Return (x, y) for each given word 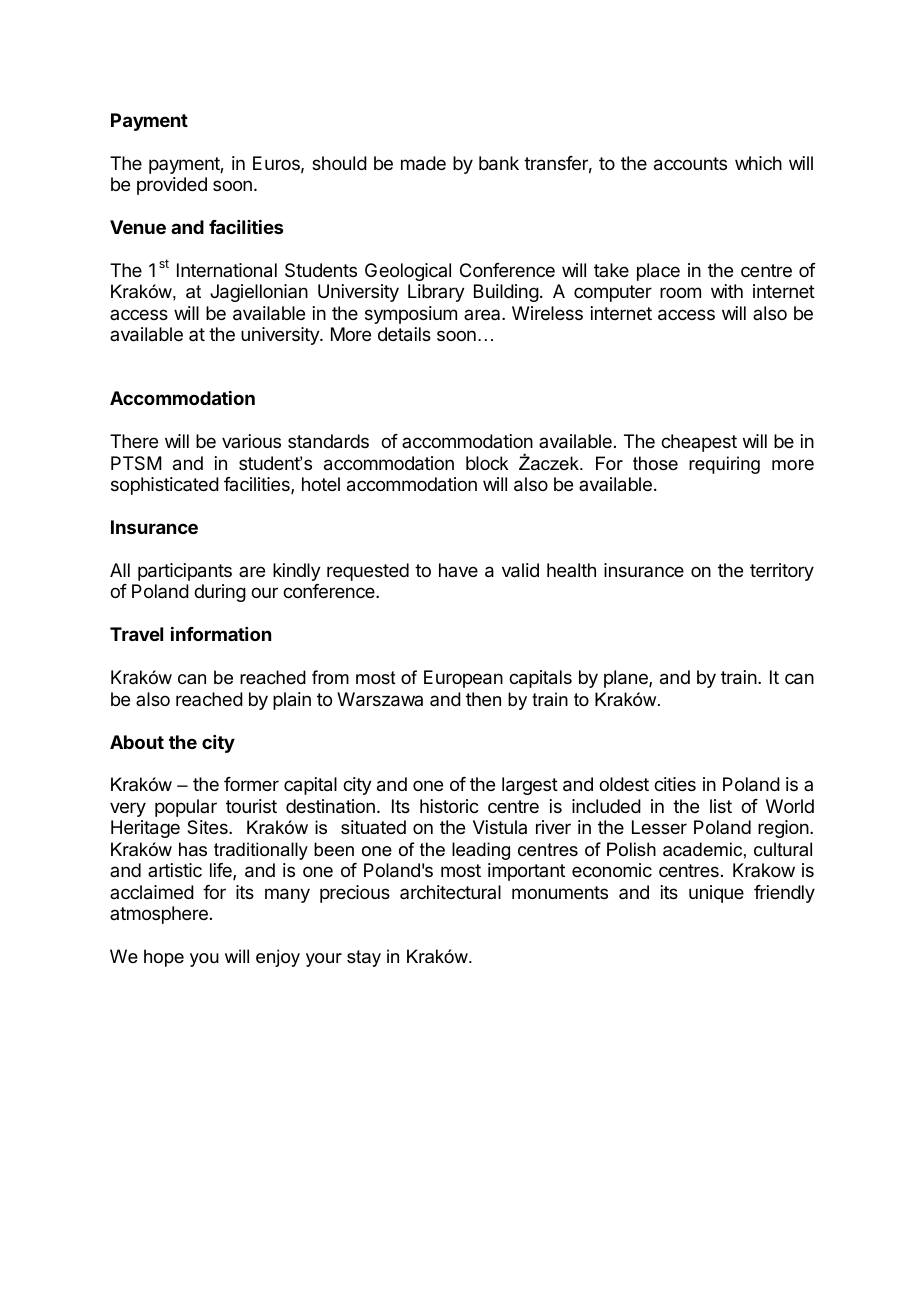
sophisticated (165, 486)
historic (449, 806)
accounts (690, 164)
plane (627, 679)
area (483, 314)
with (727, 291)
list (721, 806)
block (487, 463)
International (227, 270)
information (221, 634)
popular (186, 808)
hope (164, 958)
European (463, 679)
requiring (724, 465)
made (423, 163)
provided (172, 186)
